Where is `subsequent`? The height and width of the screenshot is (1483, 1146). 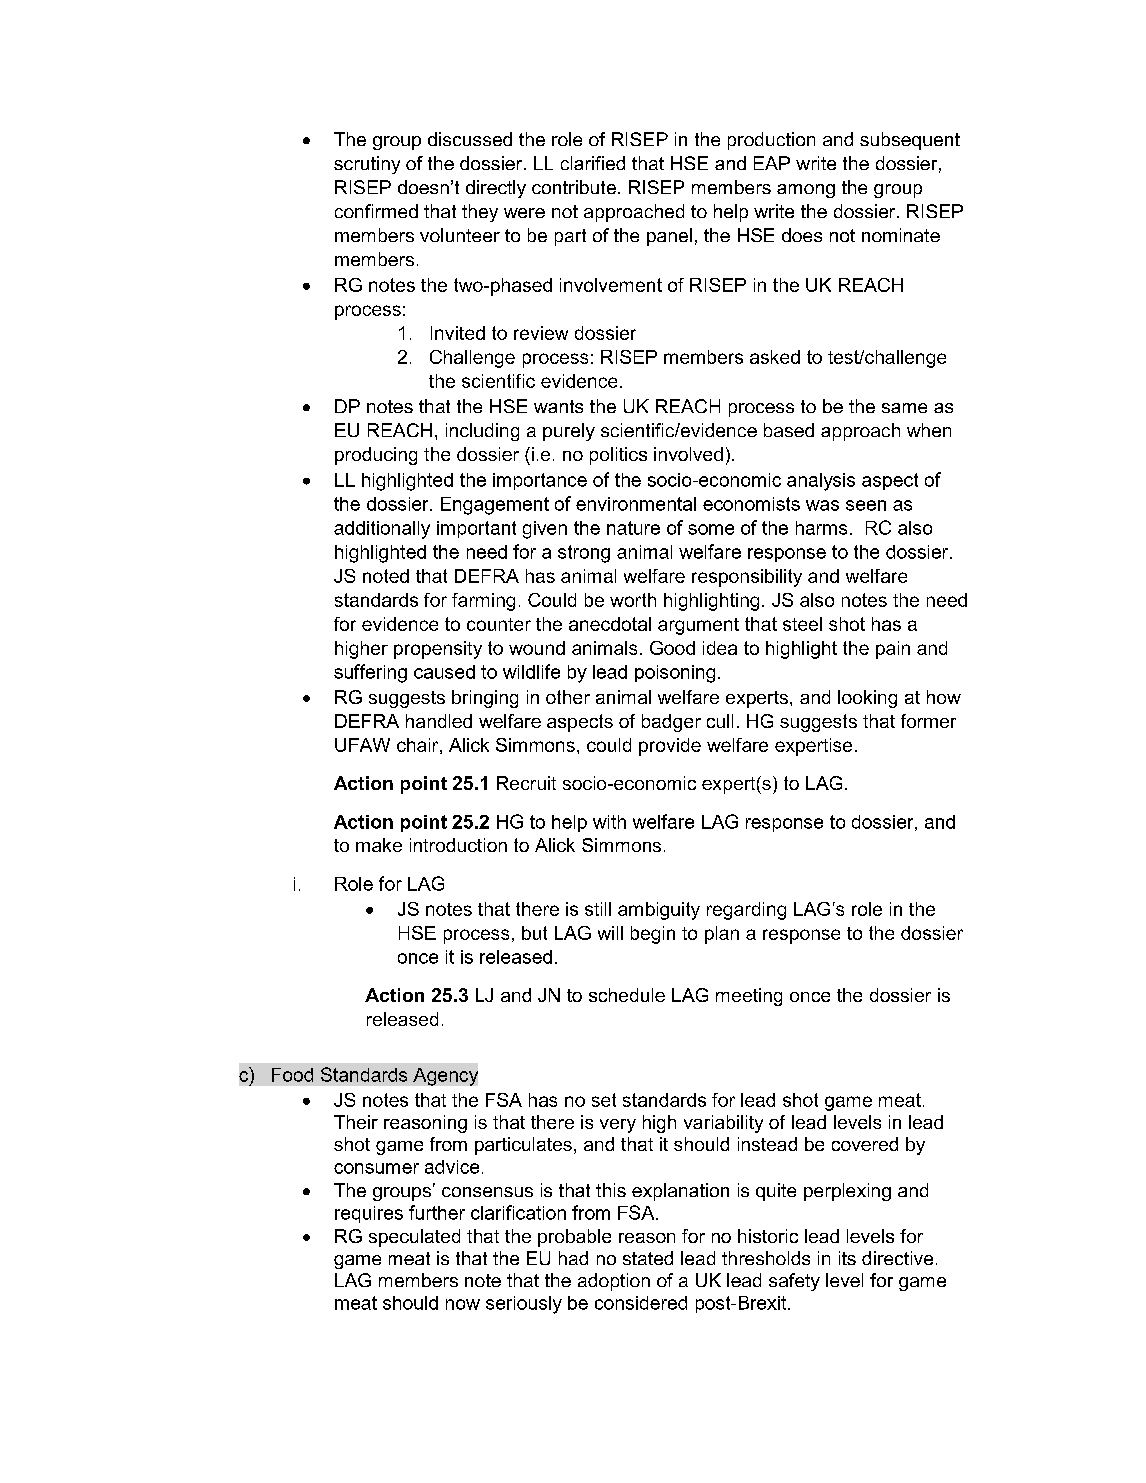
subsequent is located at coordinates (910, 141).
